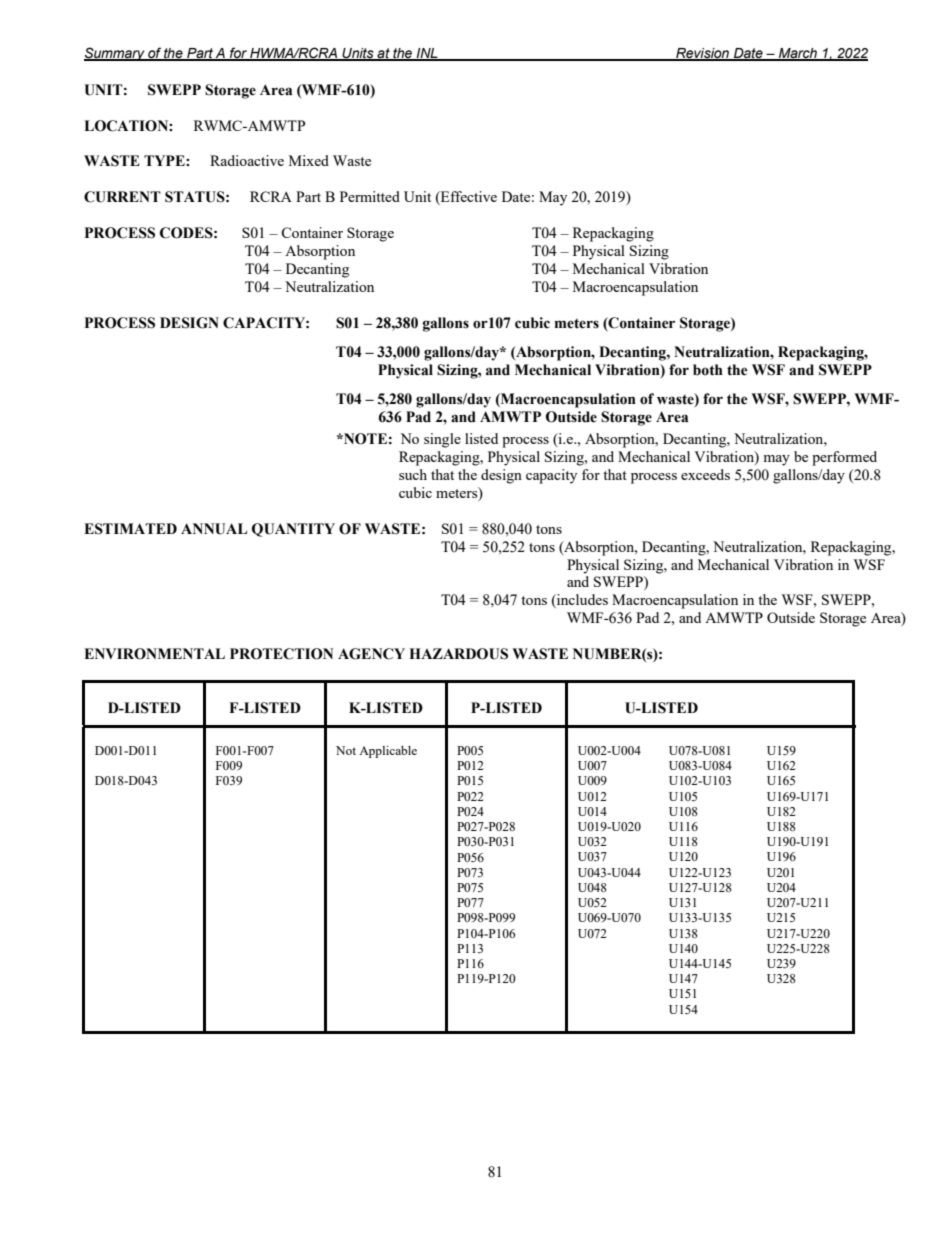 This screenshot has width=952, height=1233. Describe the element at coordinates (581, 601) in the screenshot. I see `includes` at that location.
